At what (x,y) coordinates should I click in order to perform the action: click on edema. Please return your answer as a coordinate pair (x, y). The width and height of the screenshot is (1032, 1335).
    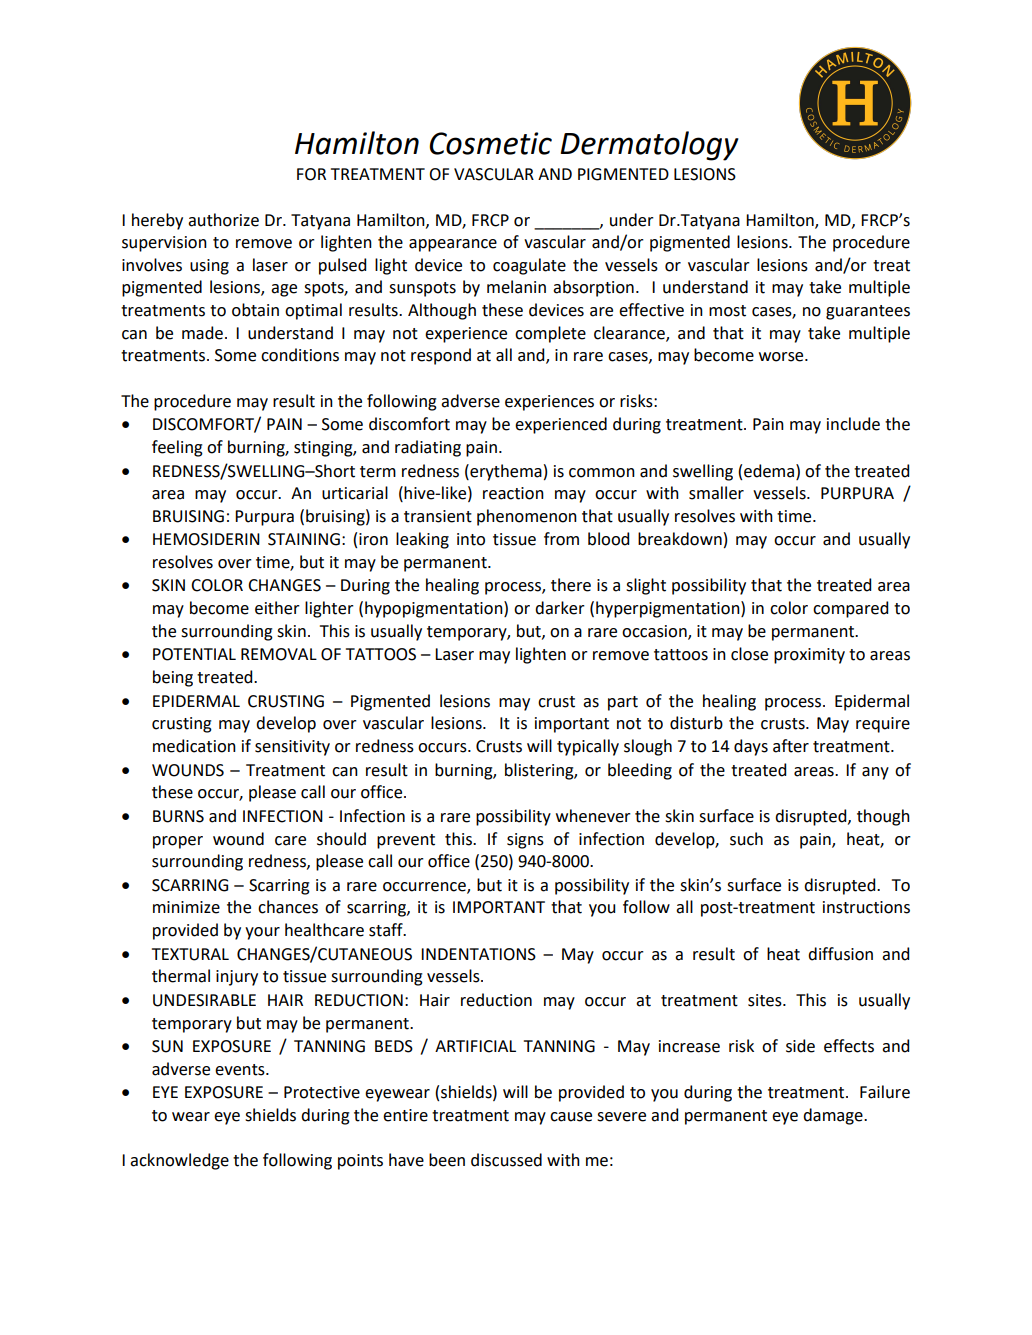
    Looking at the image, I should click on (769, 471).
